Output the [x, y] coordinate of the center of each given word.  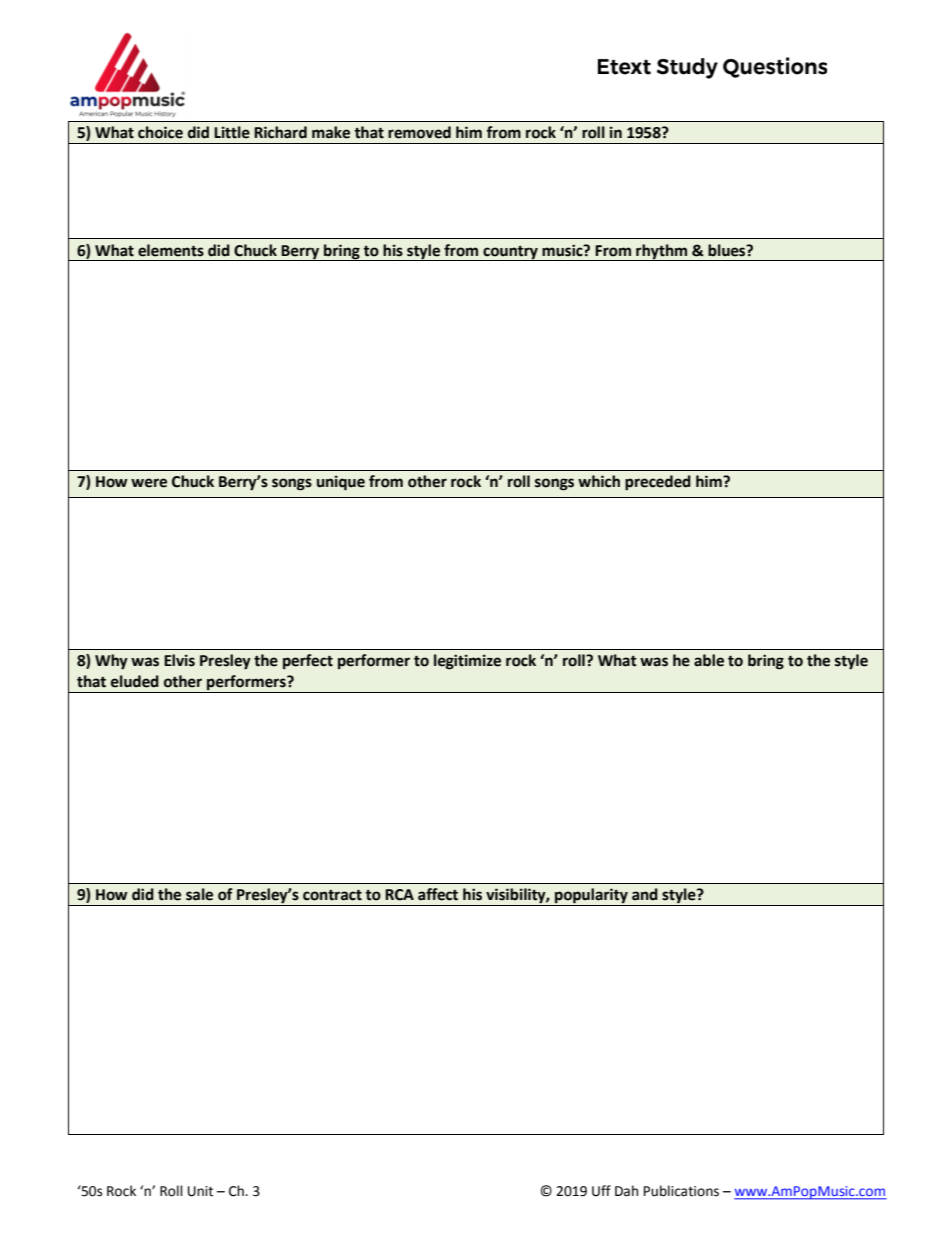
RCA [399, 895]
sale [199, 894]
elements [171, 250]
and [645, 894]
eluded [135, 681]
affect [438, 894]
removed [419, 132]
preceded [658, 483]
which [599, 481]
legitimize [467, 662]
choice [160, 132]
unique [341, 483]
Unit [200, 1191]
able [709, 660]
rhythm [662, 252]
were [149, 483]
